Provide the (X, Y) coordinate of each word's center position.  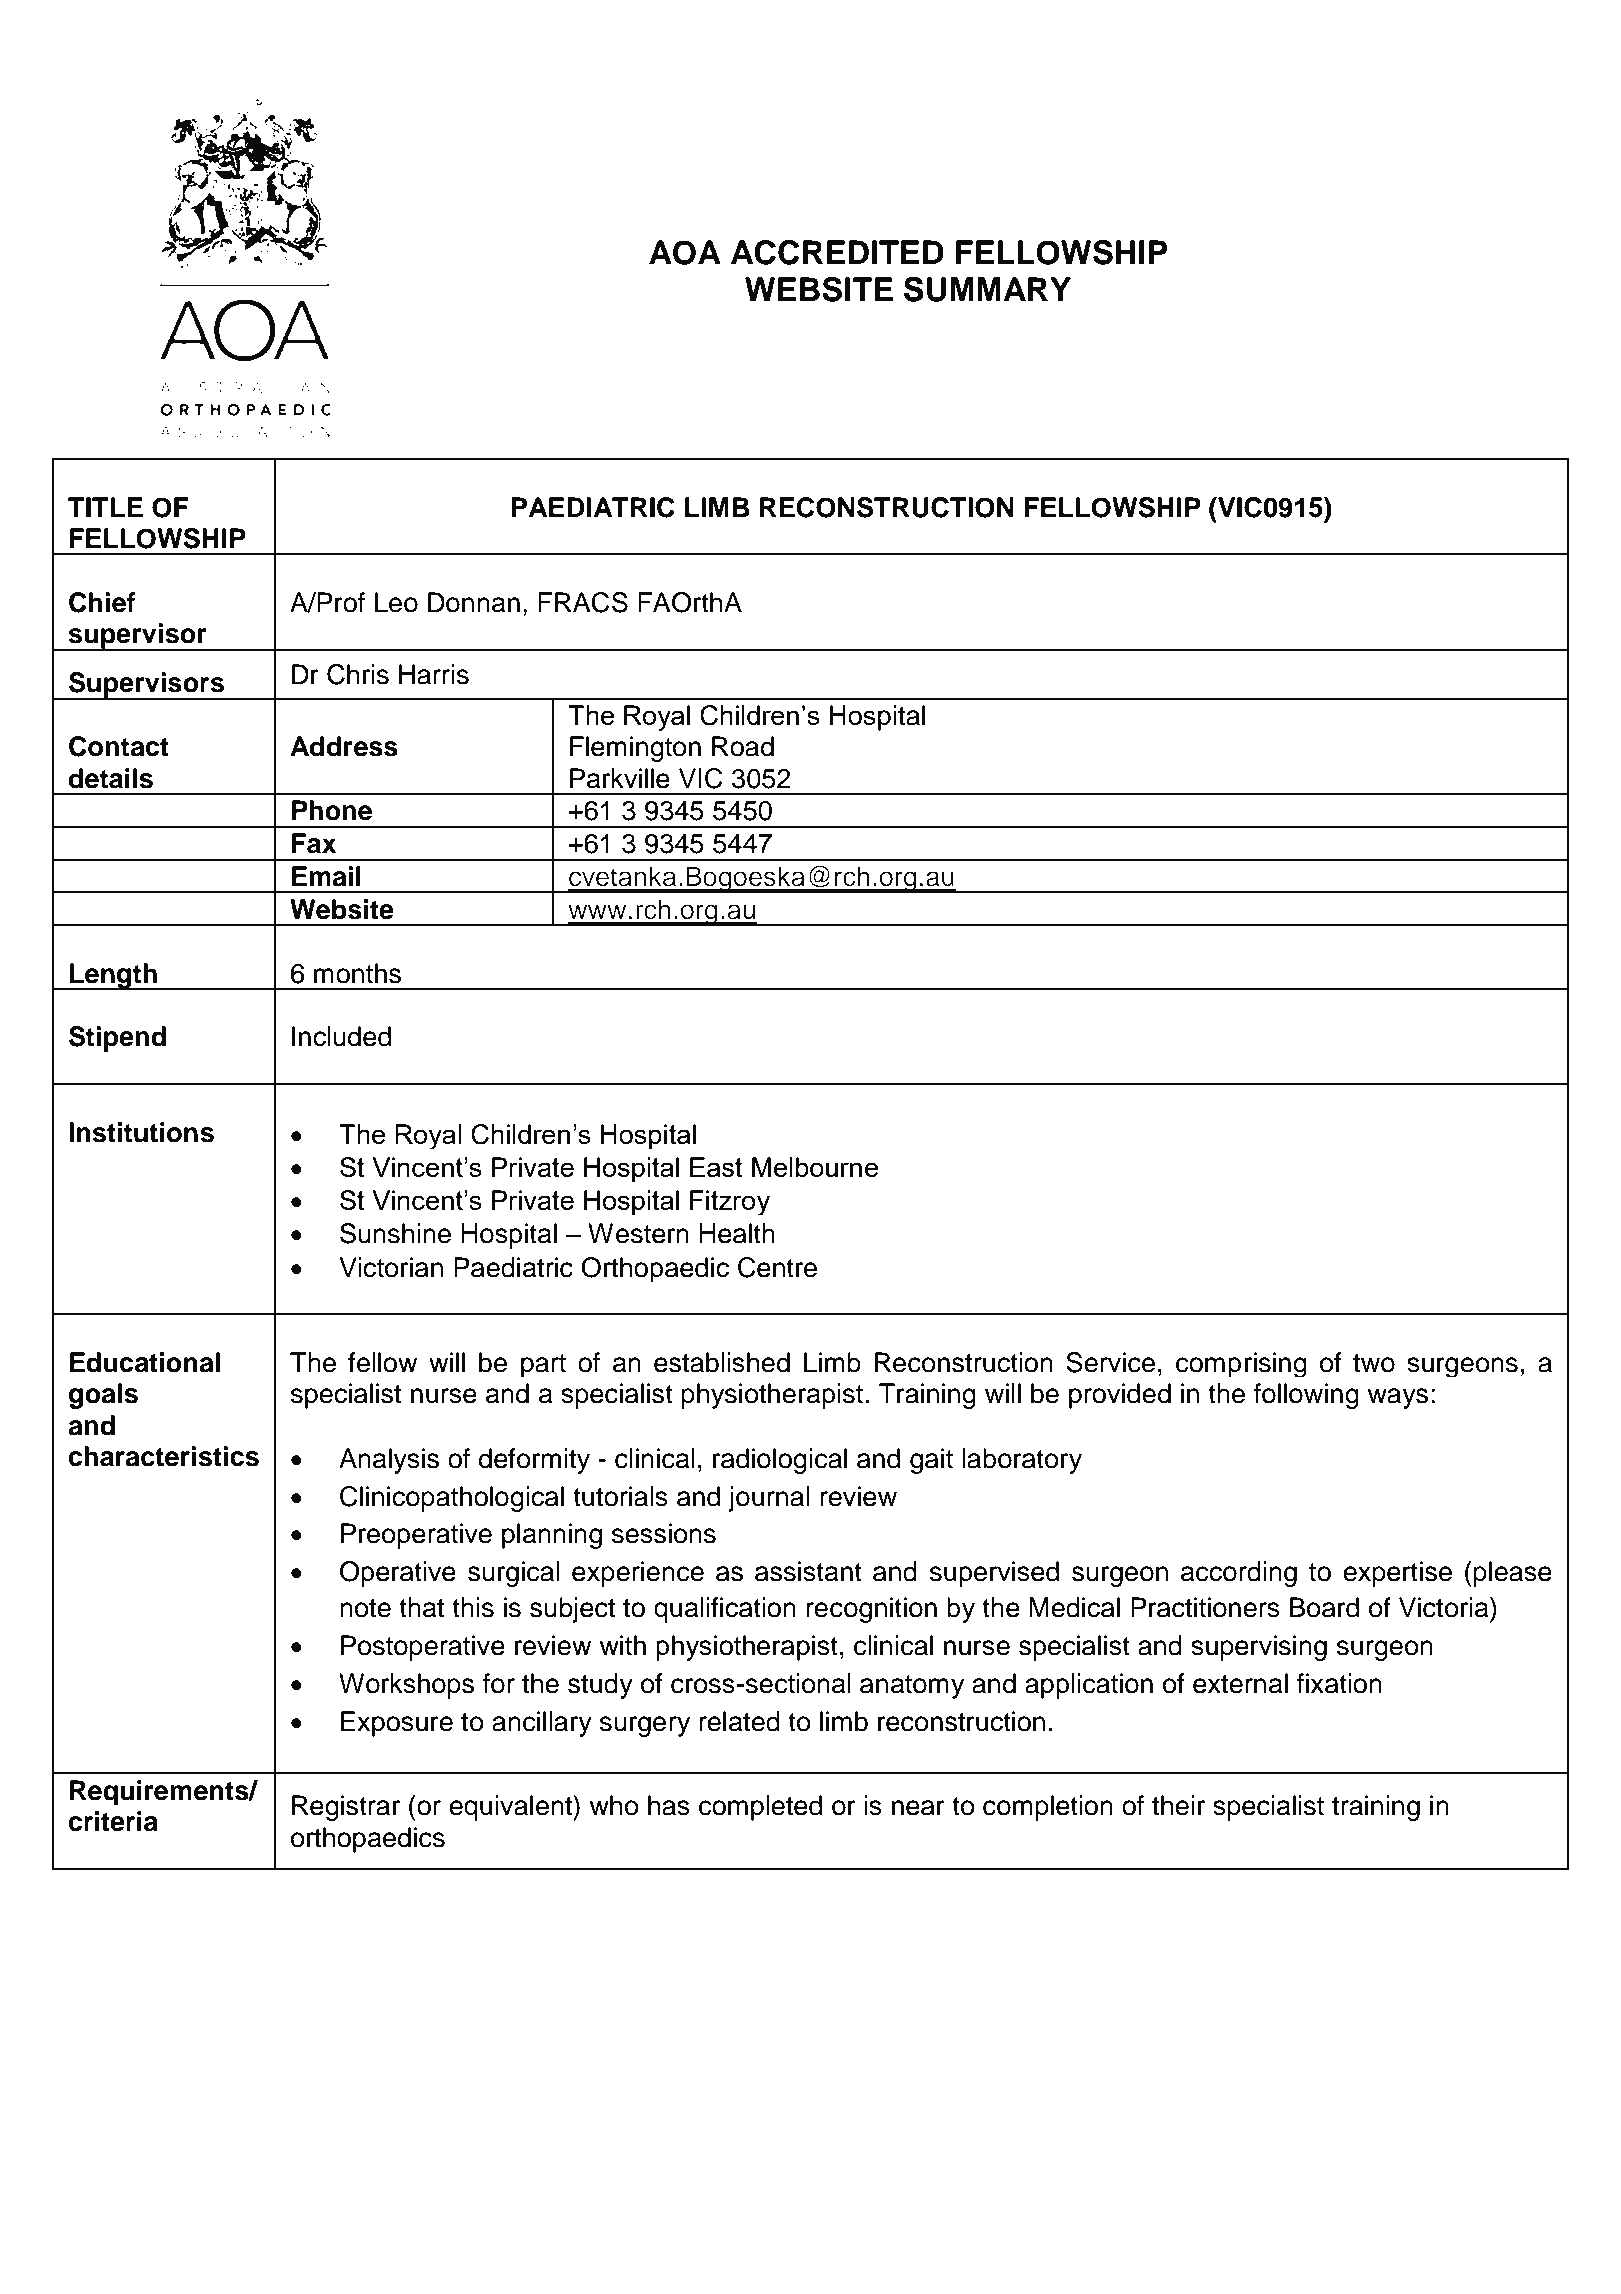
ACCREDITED (837, 252)
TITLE (105, 507)
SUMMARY (987, 289)
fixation (1339, 1683)
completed (760, 1808)
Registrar (346, 1808)
